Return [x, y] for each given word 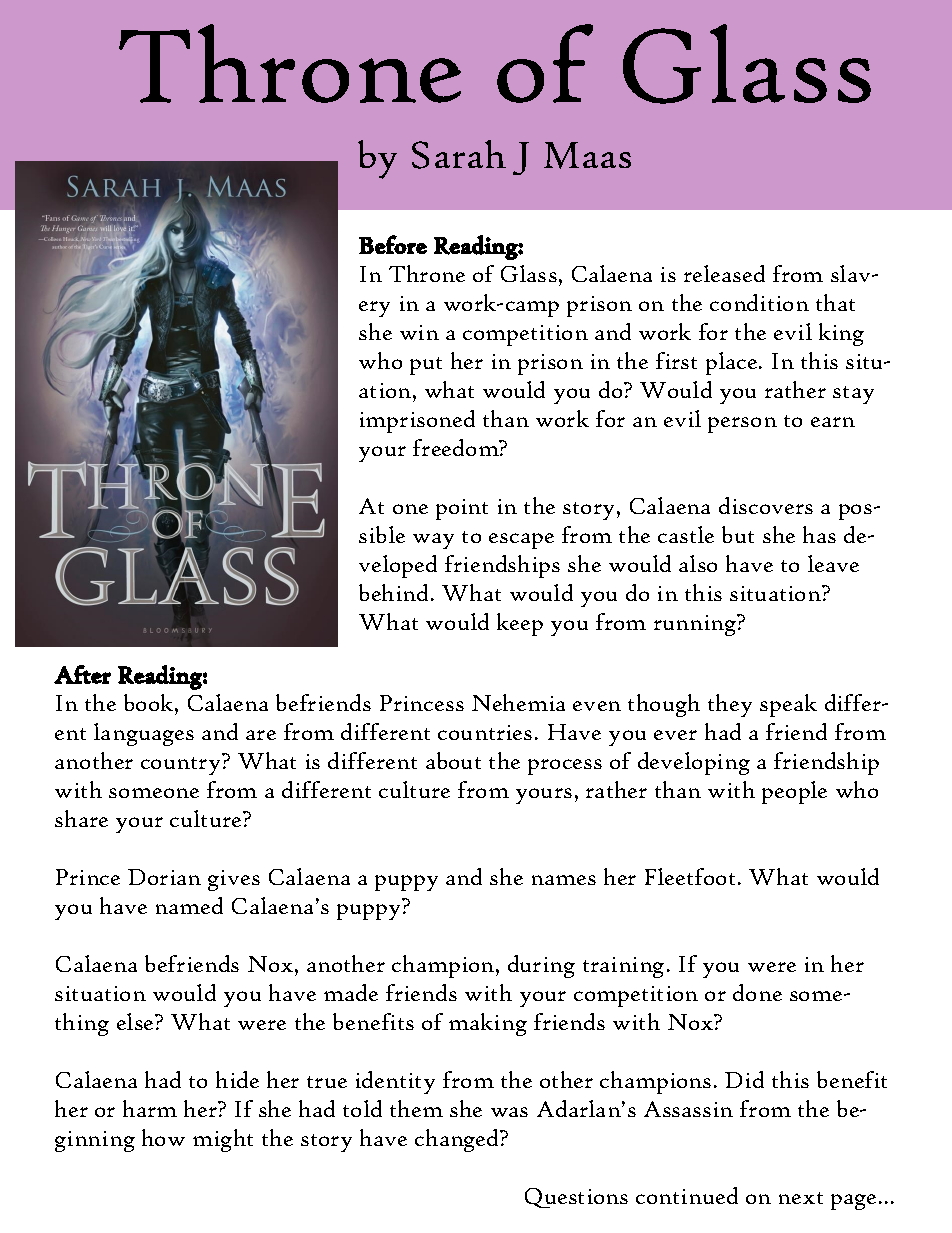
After [82, 674]
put [426, 366]
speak [788, 705]
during [541, 966]
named [189, 905]
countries [485, 732]
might [223, 1140]
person [742, 425]
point [462, 509]
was [509, 1112]
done [757, 992]
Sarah [459, 154]
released [724, 273]
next [801, 1198]
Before [393, 244]
